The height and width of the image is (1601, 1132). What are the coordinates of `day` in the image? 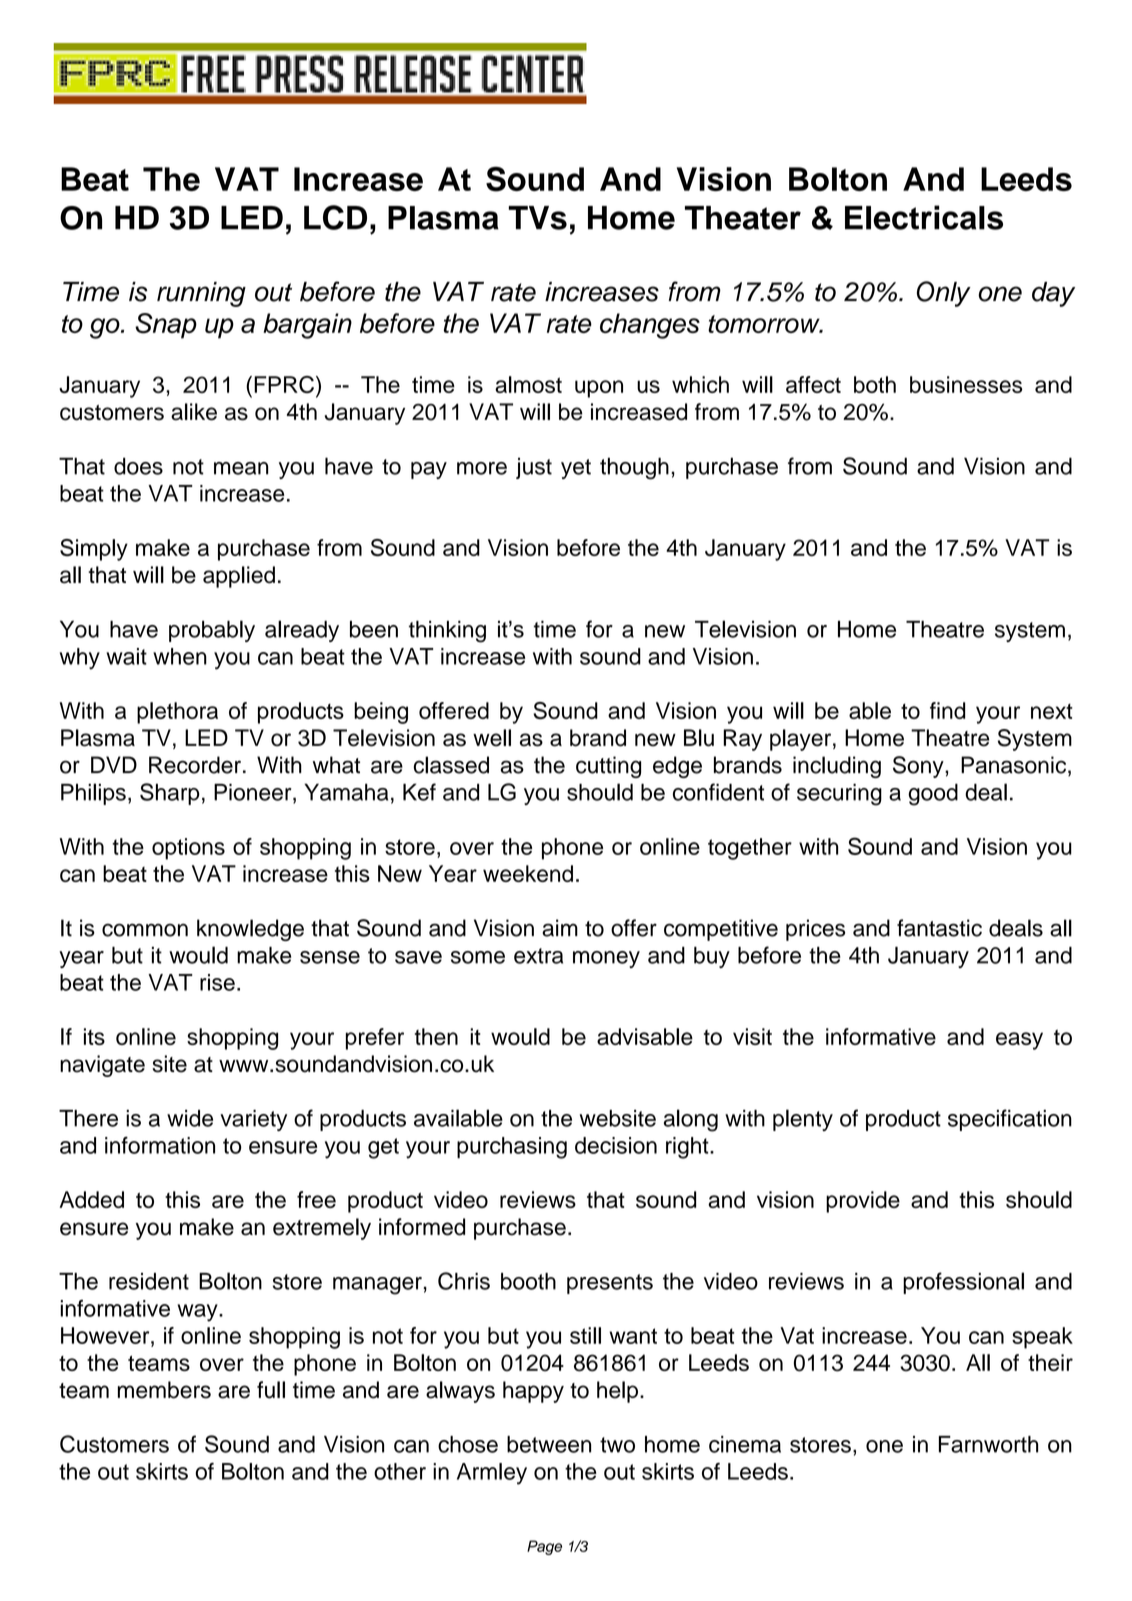 It's located at (1053, 294).
